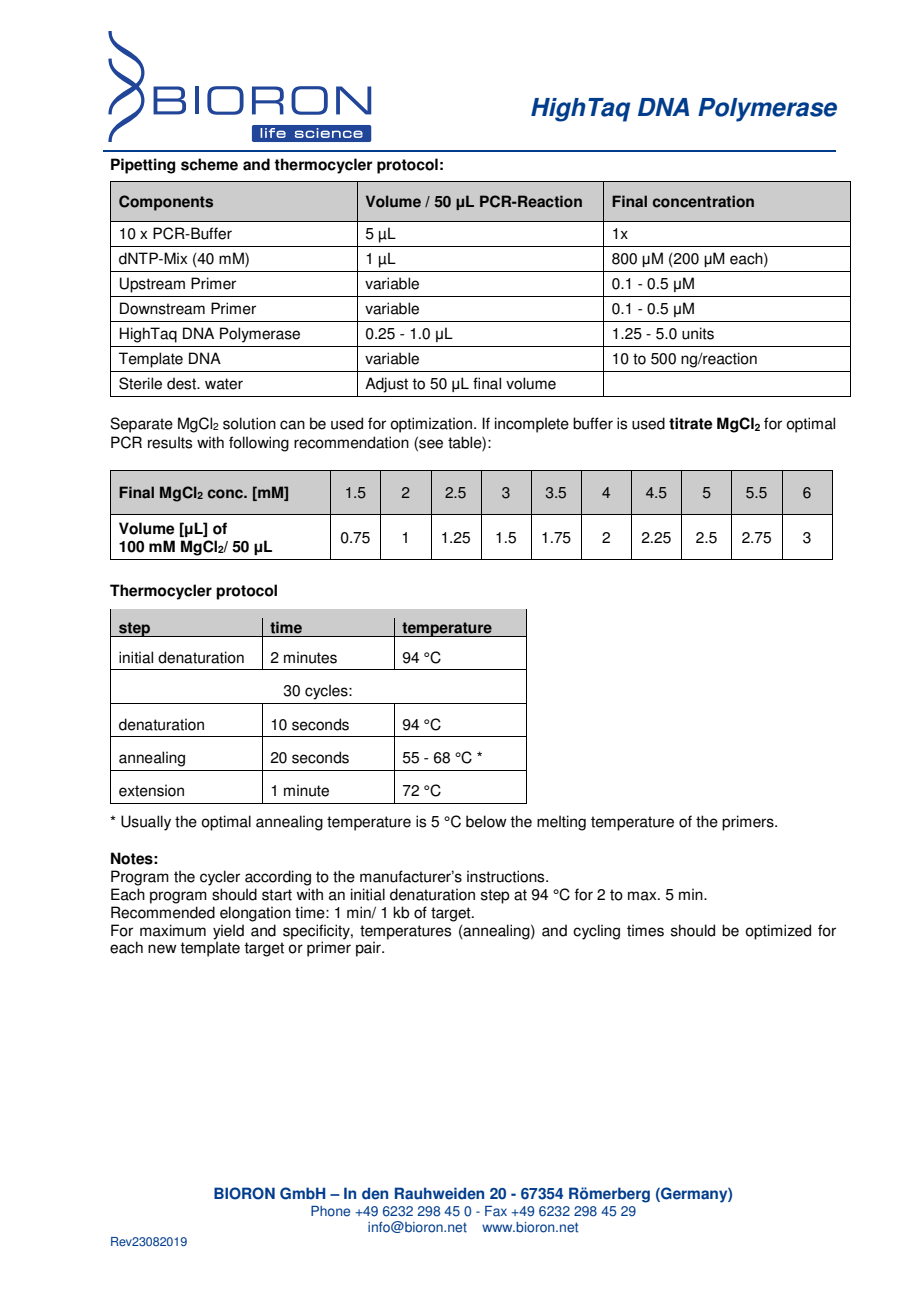 The width and height of the screenshot is (924, 1308). What do you see at coordinates (496, 1211) in the screenshot?
I see `Fax` at bounding box center [496, 1211].
